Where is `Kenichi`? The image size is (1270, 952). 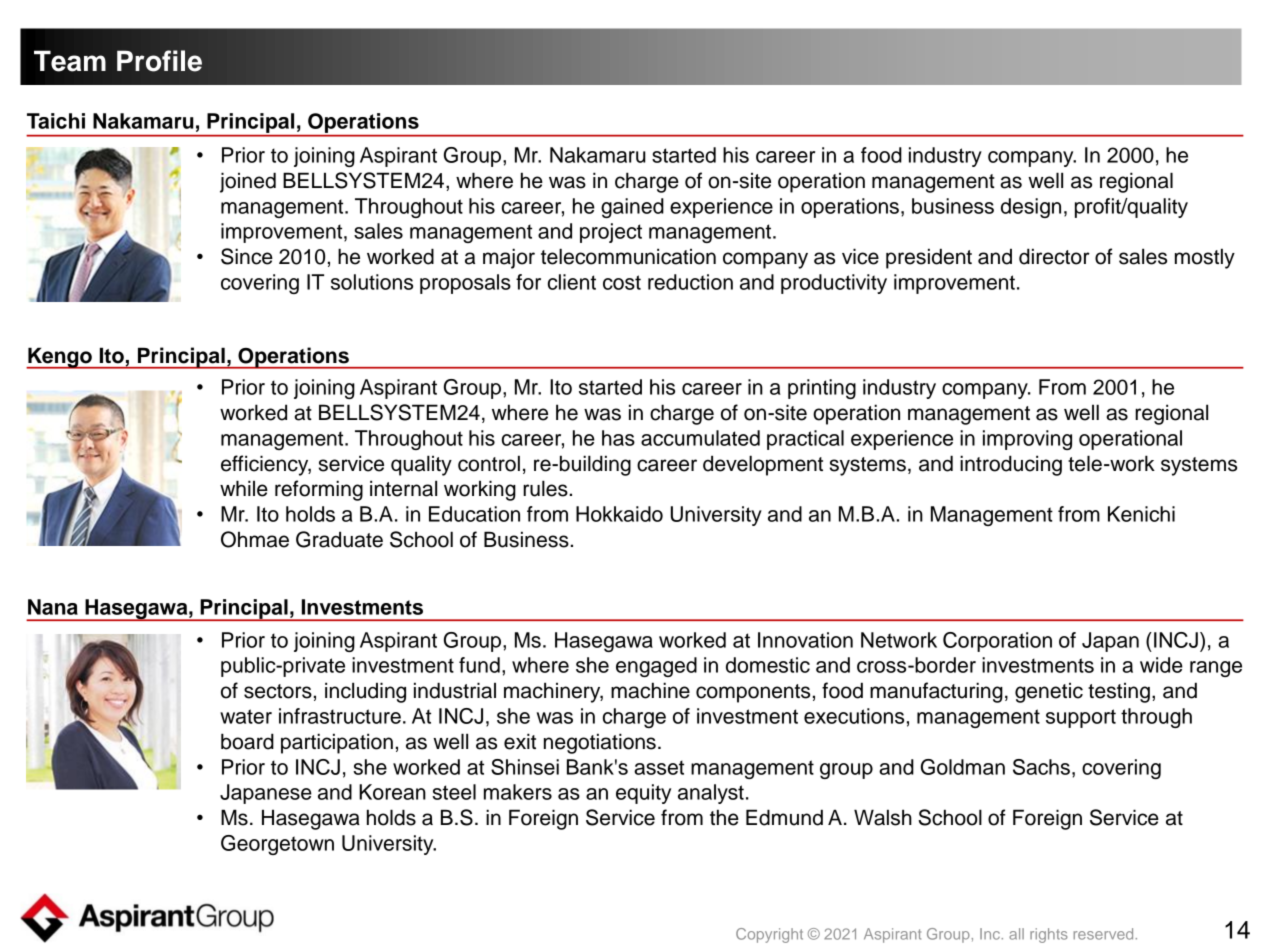
Kenichi is located at coordinates (1141, 514).
